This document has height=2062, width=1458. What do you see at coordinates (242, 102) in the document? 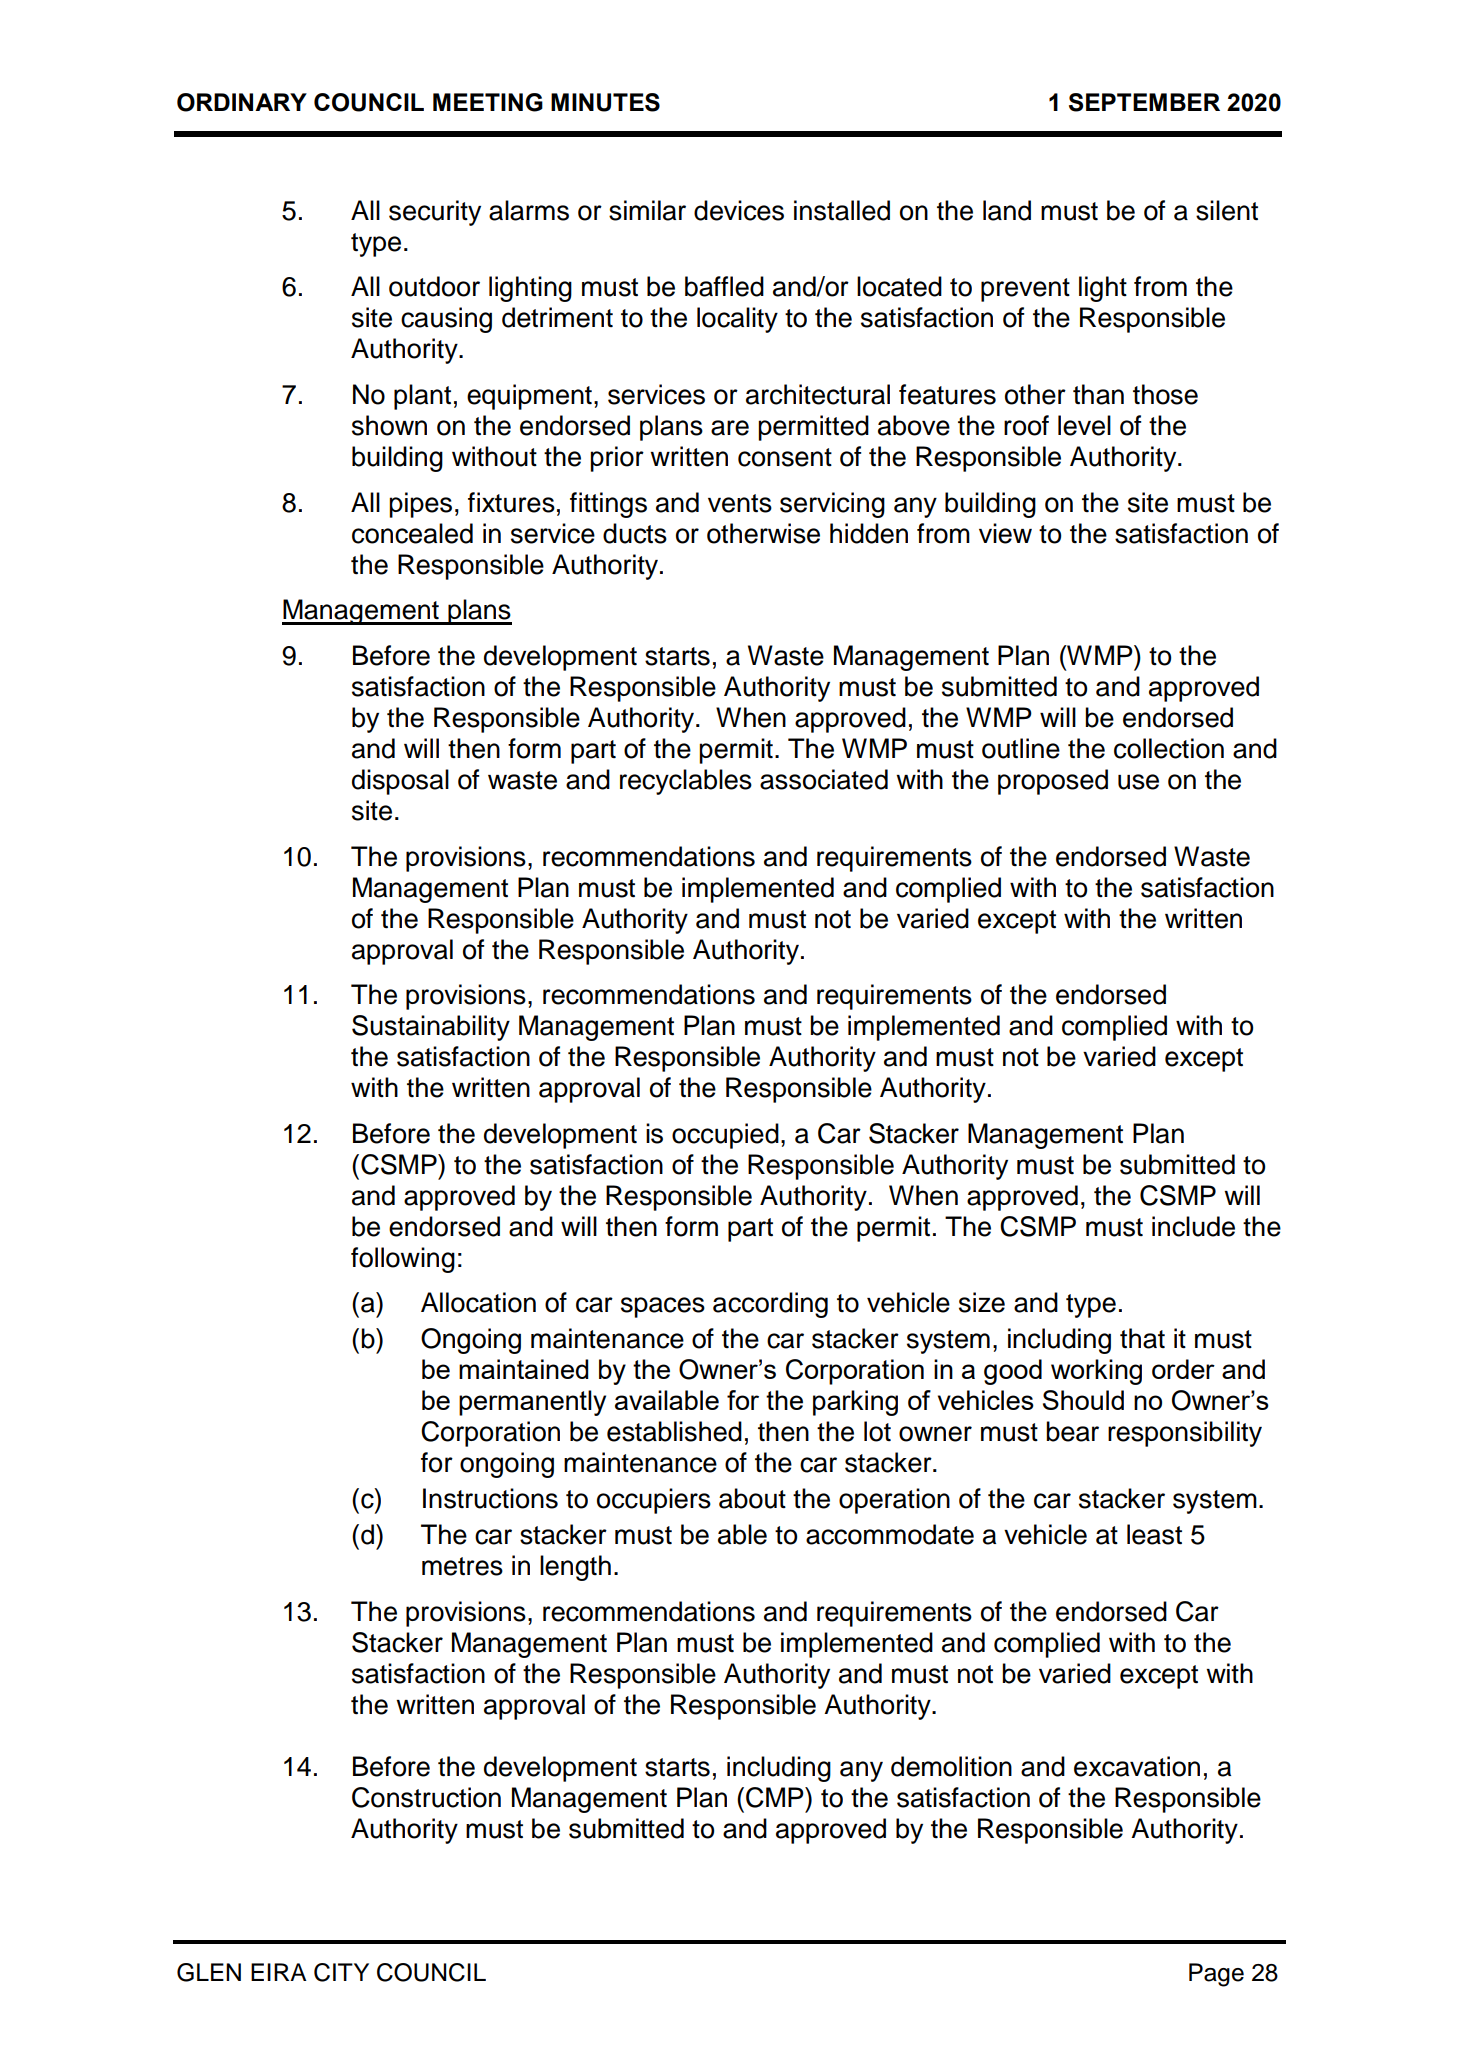
I see `ORDINARY` at bounding box center [242, 102].
